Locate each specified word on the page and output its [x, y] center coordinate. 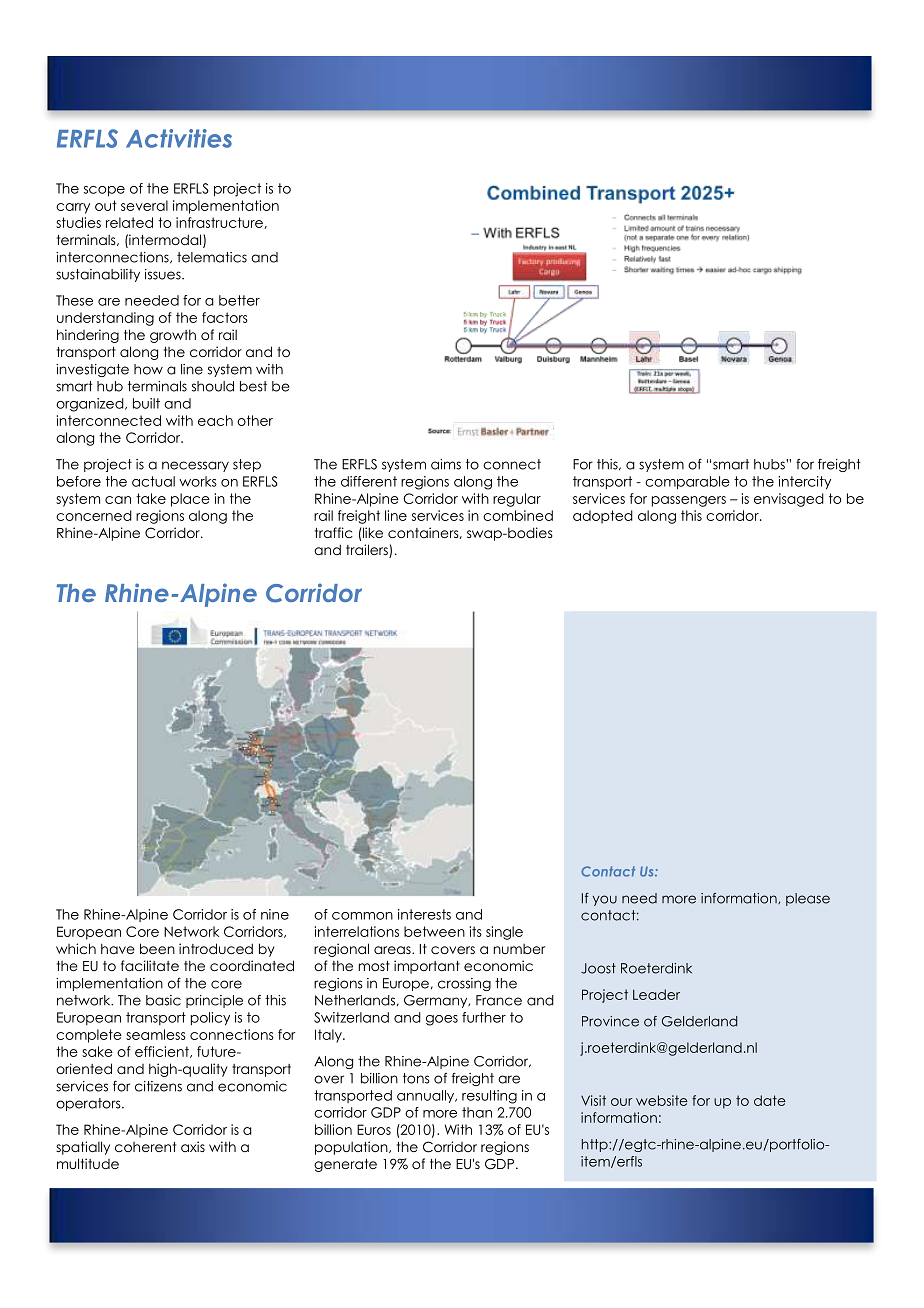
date [770, 1100]
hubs [770, 464]
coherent [145, 1147]
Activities [179, 138]
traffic [334, 532]
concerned [94, 515]
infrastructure [219, 222]
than [477, 1112]
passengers [689, 501]
